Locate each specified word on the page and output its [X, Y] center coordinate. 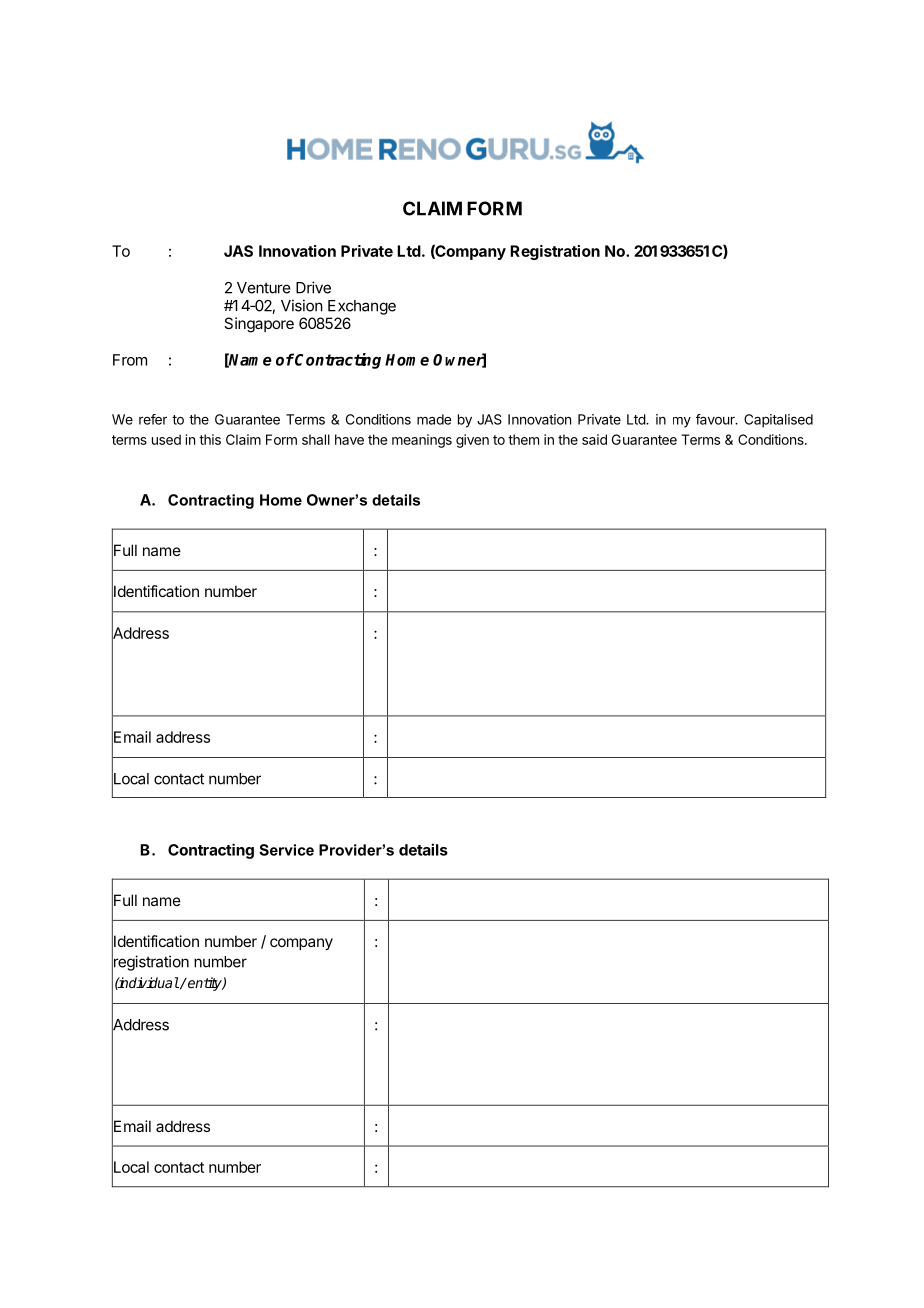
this [210, 439]
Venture [264, 288]
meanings [422, 441]
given [472, 441]
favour [716, 419]
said [594, 439]
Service [286, 850]
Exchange [362, 307]
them [523, 439]
